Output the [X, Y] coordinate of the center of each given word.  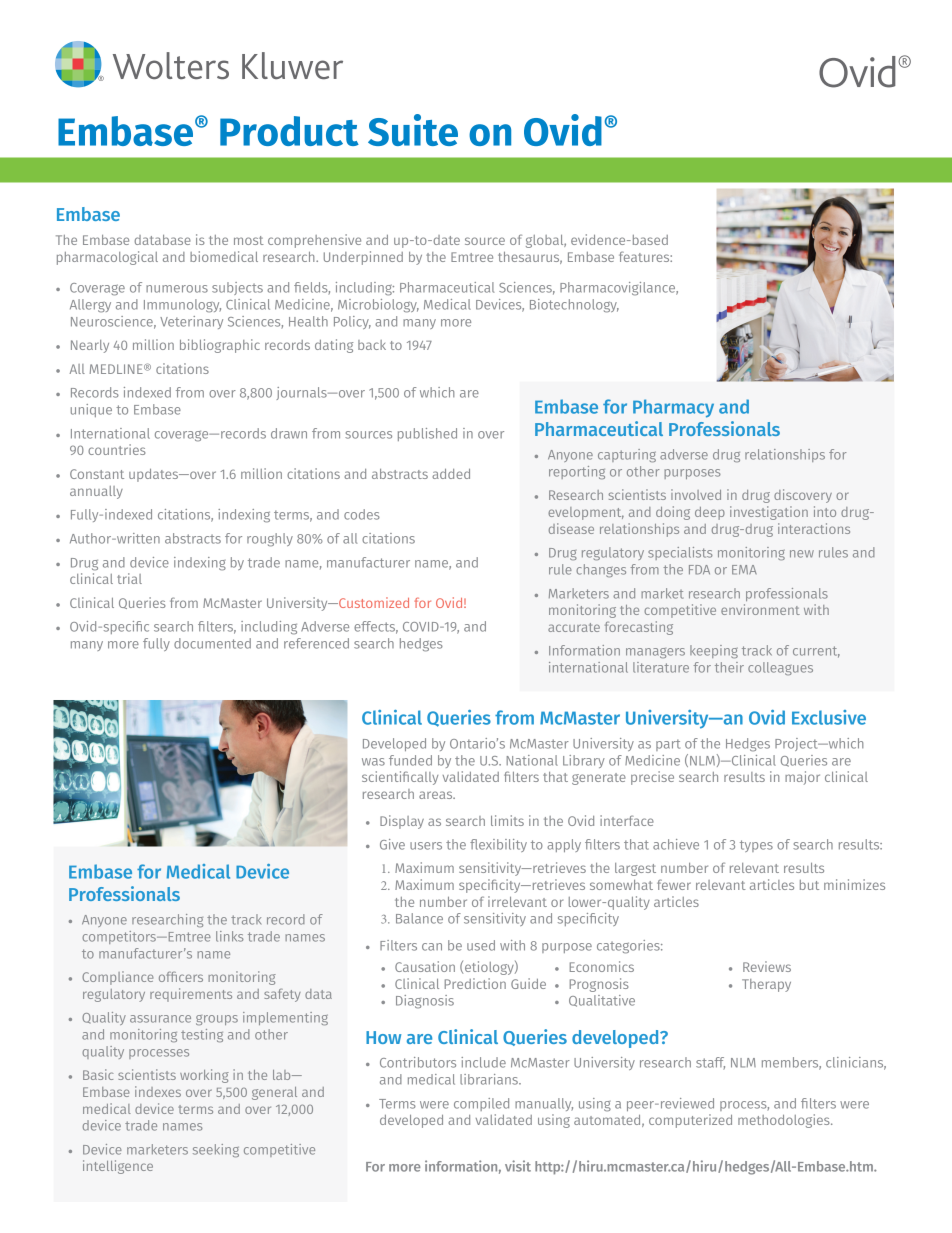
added [451, 474]
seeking [216, 1150]
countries [117, 449]
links [230, 936]
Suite [413, 130]
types [756, 846]
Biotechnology [574, 306]
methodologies [785, 1121]
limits [507, 820]
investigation [769, 513]
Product [289, 131]
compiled [481, 1104]
